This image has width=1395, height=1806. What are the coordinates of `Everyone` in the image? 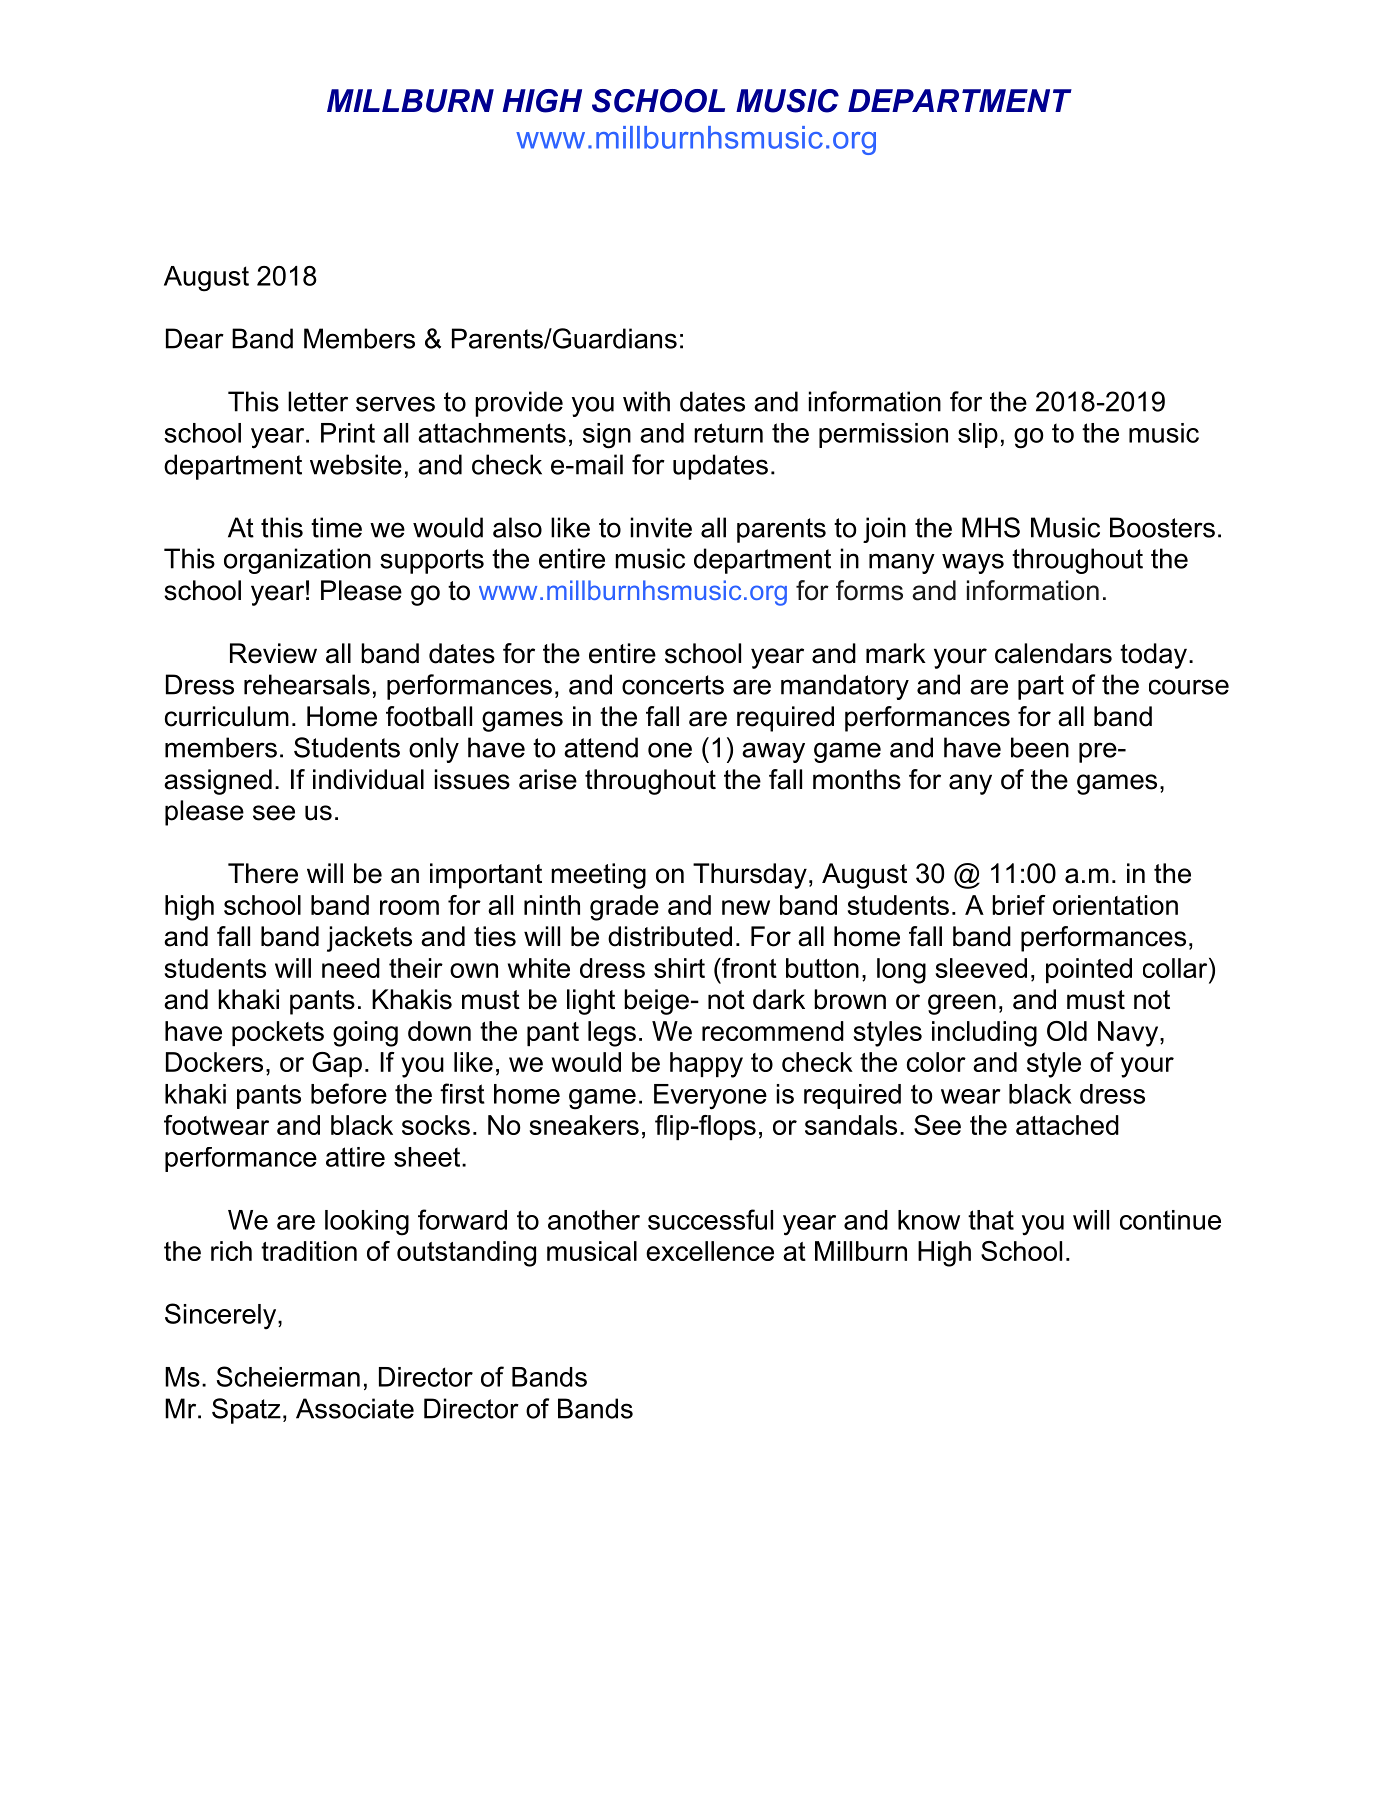 It's located at (710, 1097).
